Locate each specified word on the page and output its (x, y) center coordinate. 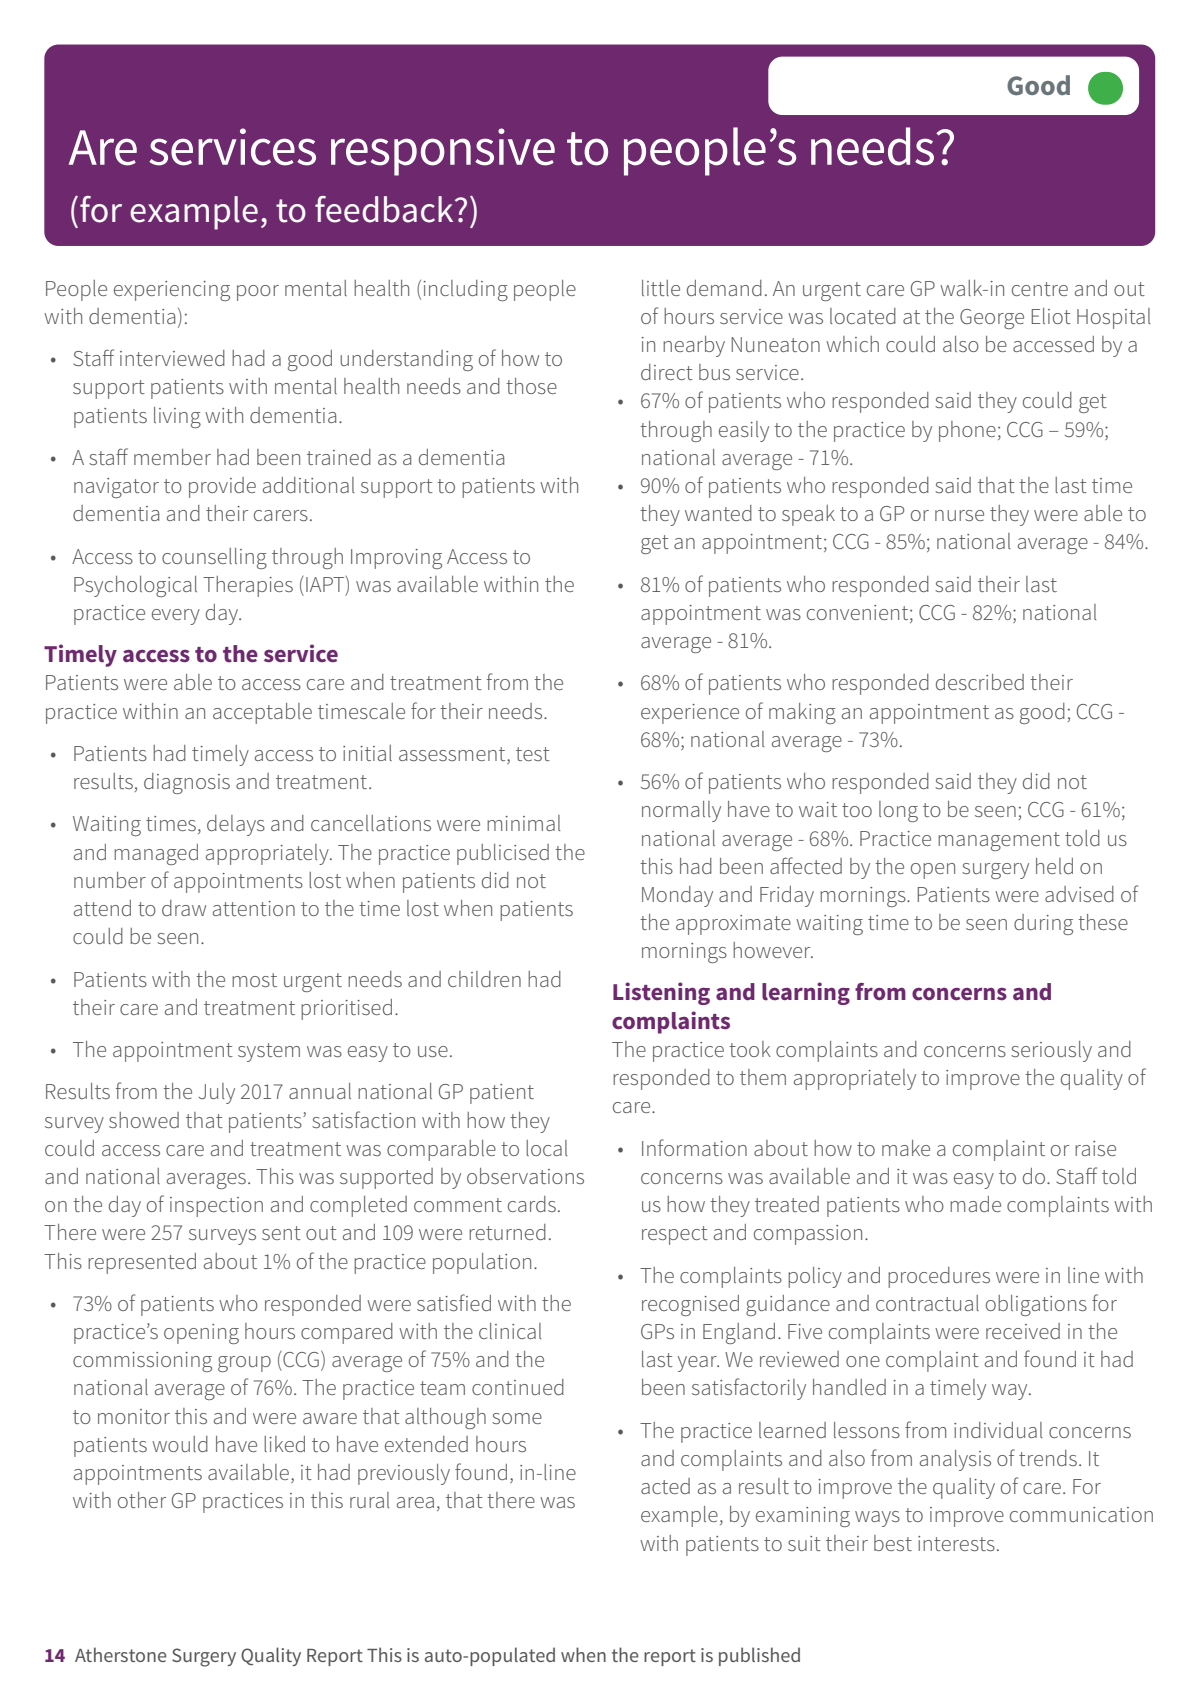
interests (956, 1543)
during (1043, 924)
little (661, 288)
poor (258, 293)
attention (254, 908)
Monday (677, 896)
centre (1040, 289)
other (142, 1500)
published (759, 1656)
